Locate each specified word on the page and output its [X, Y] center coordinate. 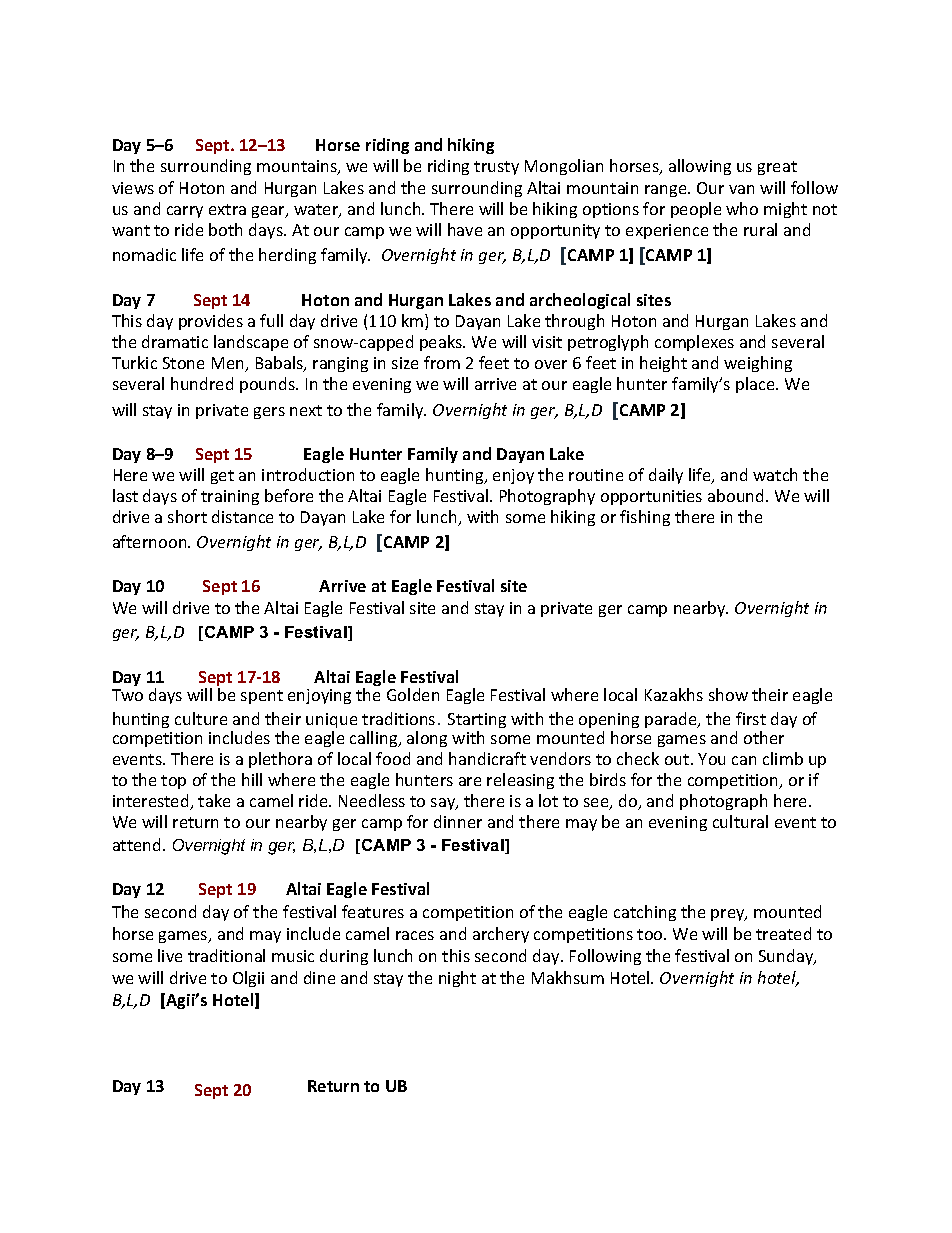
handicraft [487, 758]
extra [227, 209]
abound [735, 495]
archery [501, 935]
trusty [496, 168]
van [741, 189]
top [173, 782]
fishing [645, 518]
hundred [202, 383]
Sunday [787, 957]
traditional [226, 955]
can [744, 760]
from [442, 362]
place [755, 385]
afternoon [151, 541]
